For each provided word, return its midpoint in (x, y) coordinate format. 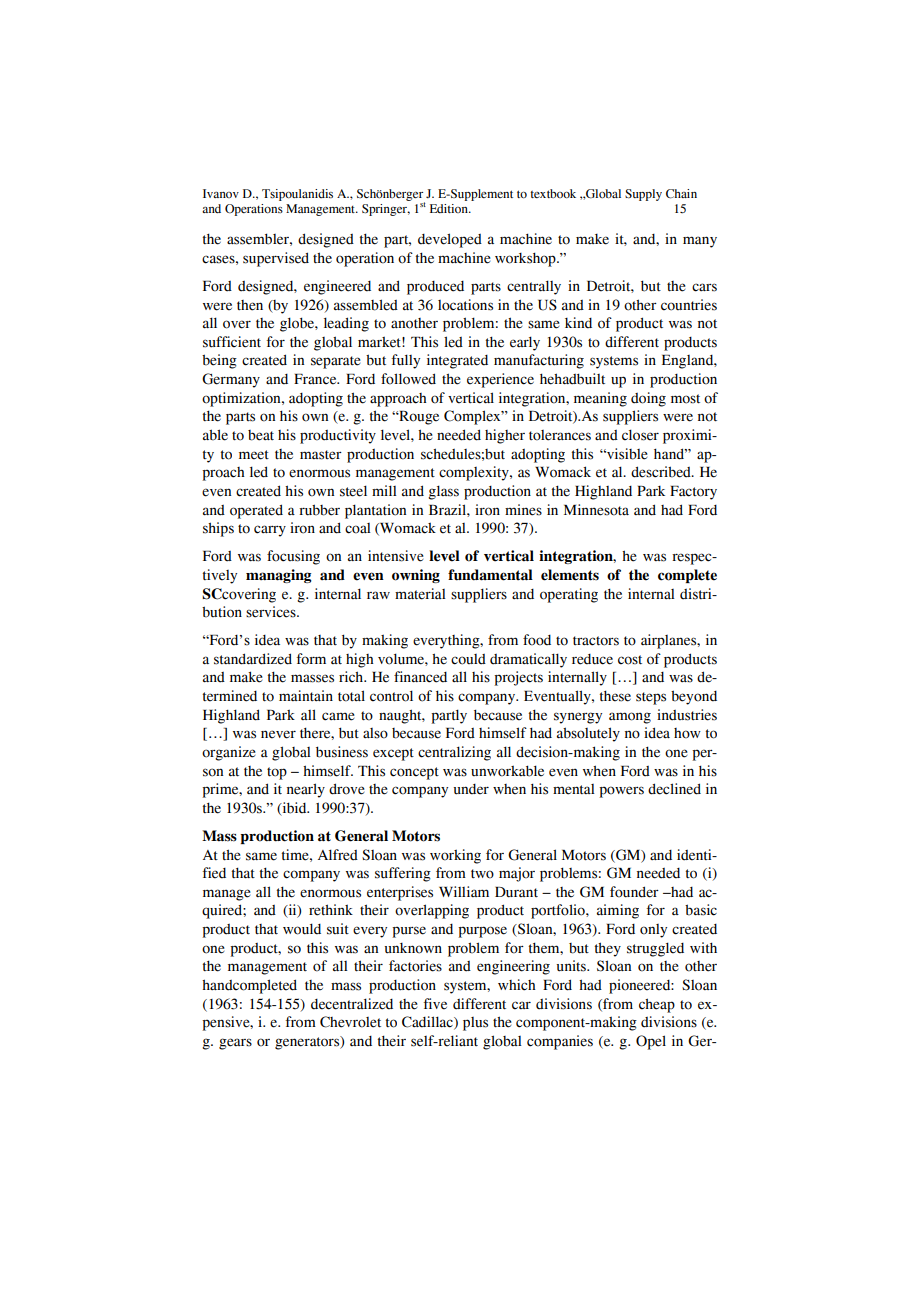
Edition (450, 208)
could (468, 659)
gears (235, 1044)
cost (630, 660)
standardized (253, 659)
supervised (276, 259)
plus (475, 1024)
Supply (643, 195)
